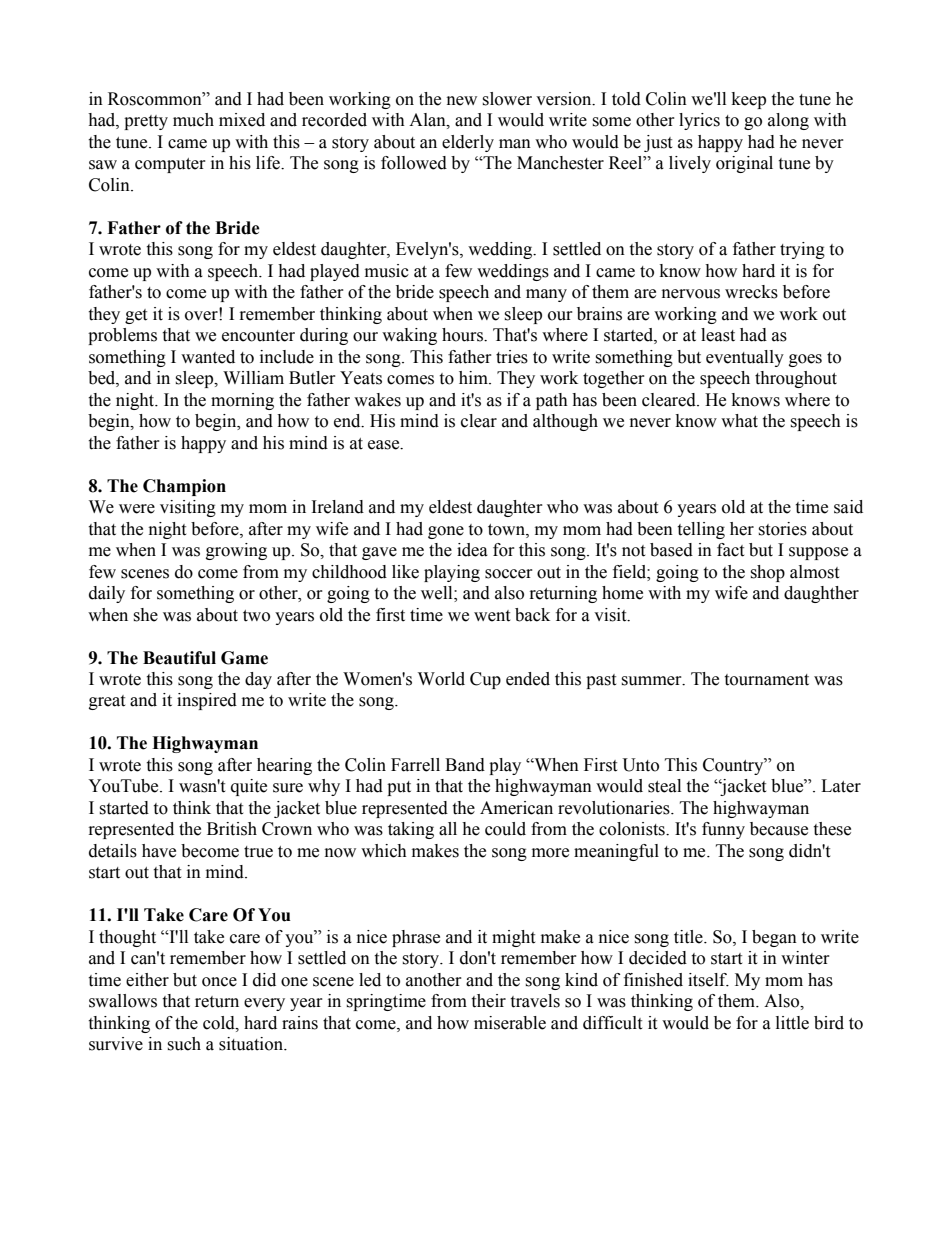  Describe the element at coordinates (485, 680) in the screenshot. I see `Cup` at that location.
